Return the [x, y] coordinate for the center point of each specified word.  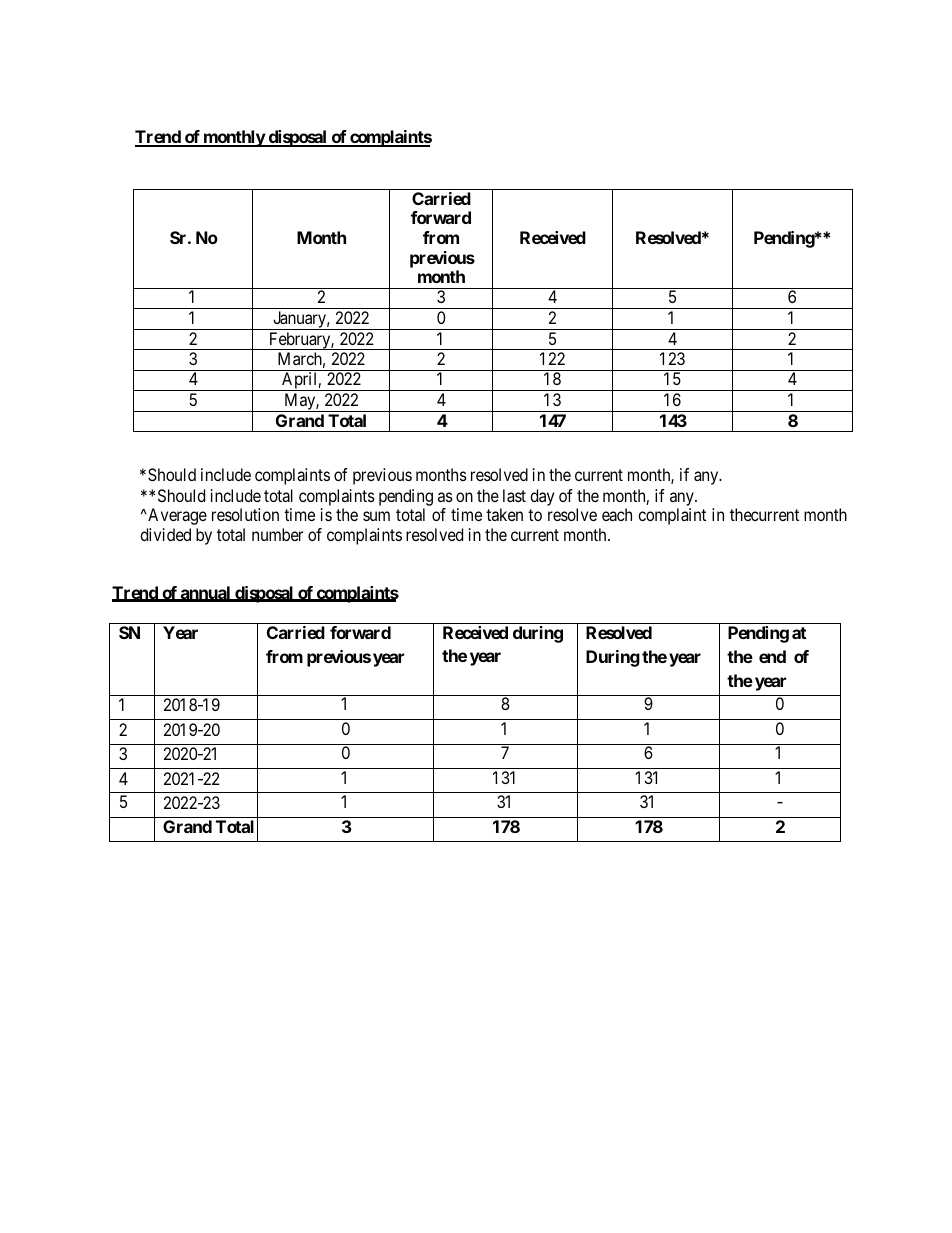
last [514, 495]
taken [504, 514]
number [277, 534]
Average [176, 516]
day [542, 497]
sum [376, 516]
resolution [245, 514]
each [617, 514]
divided [165, 534]
